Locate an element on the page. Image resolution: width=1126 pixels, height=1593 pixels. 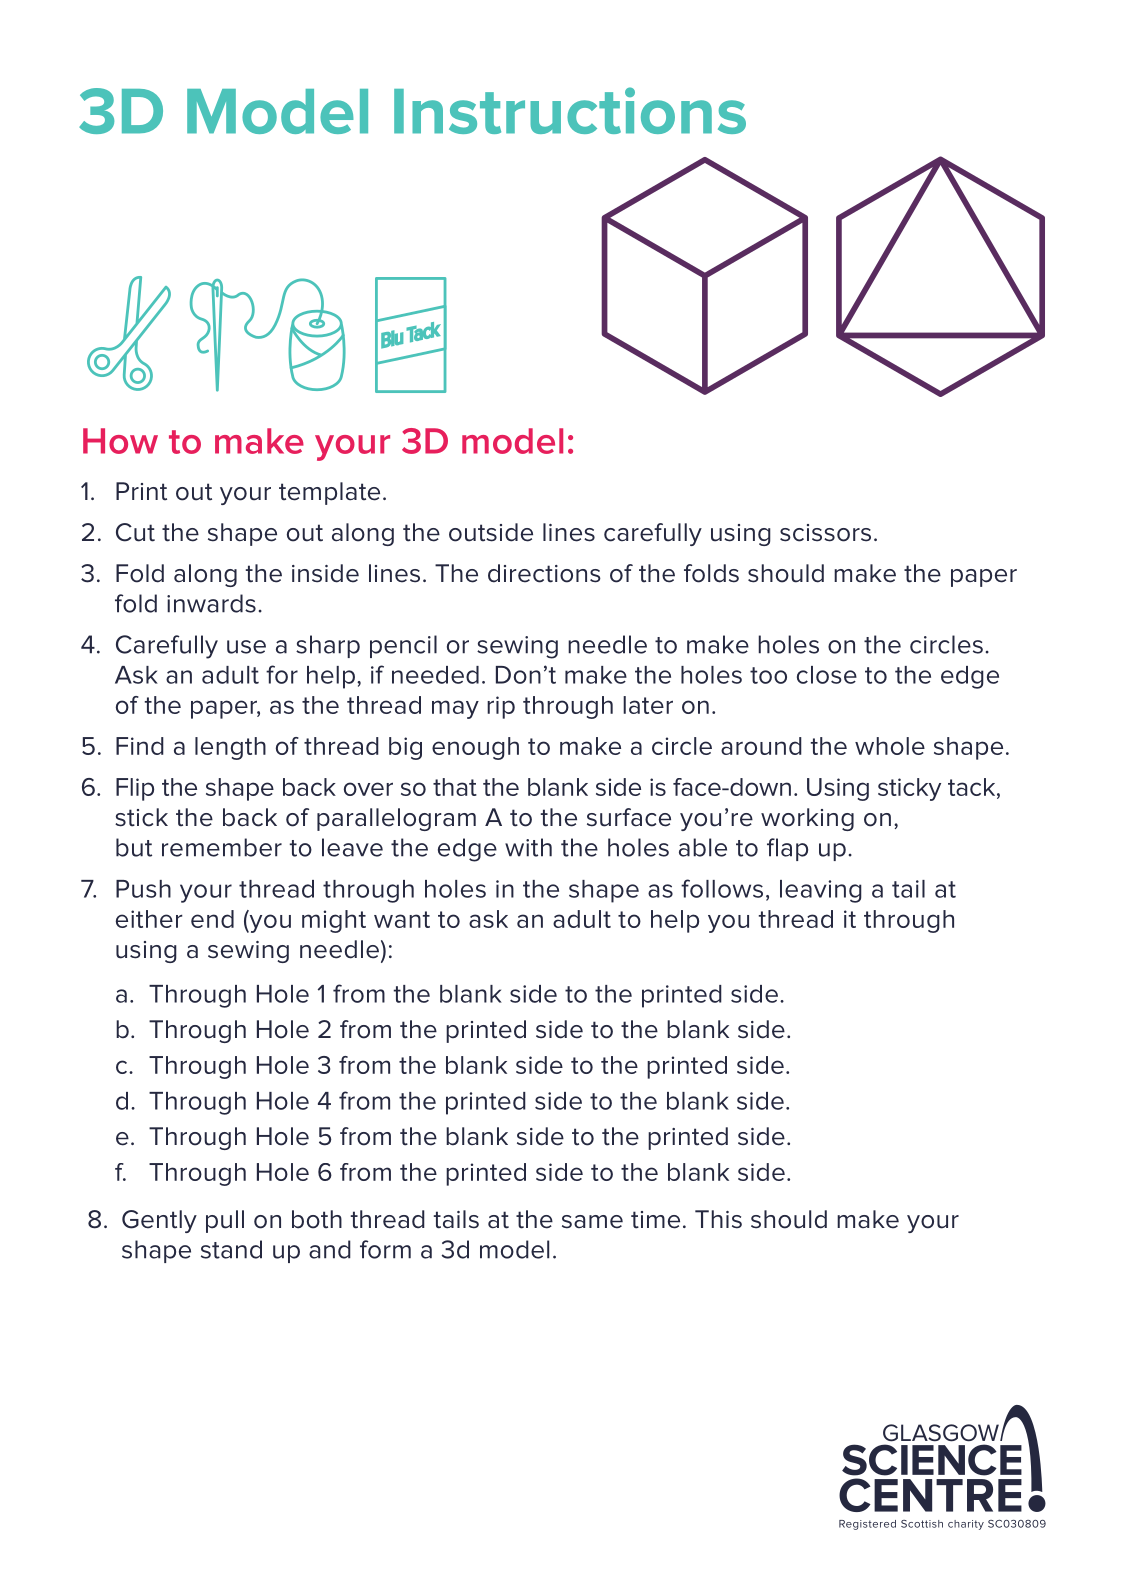
scissors is located at coordinates (825, 533).
